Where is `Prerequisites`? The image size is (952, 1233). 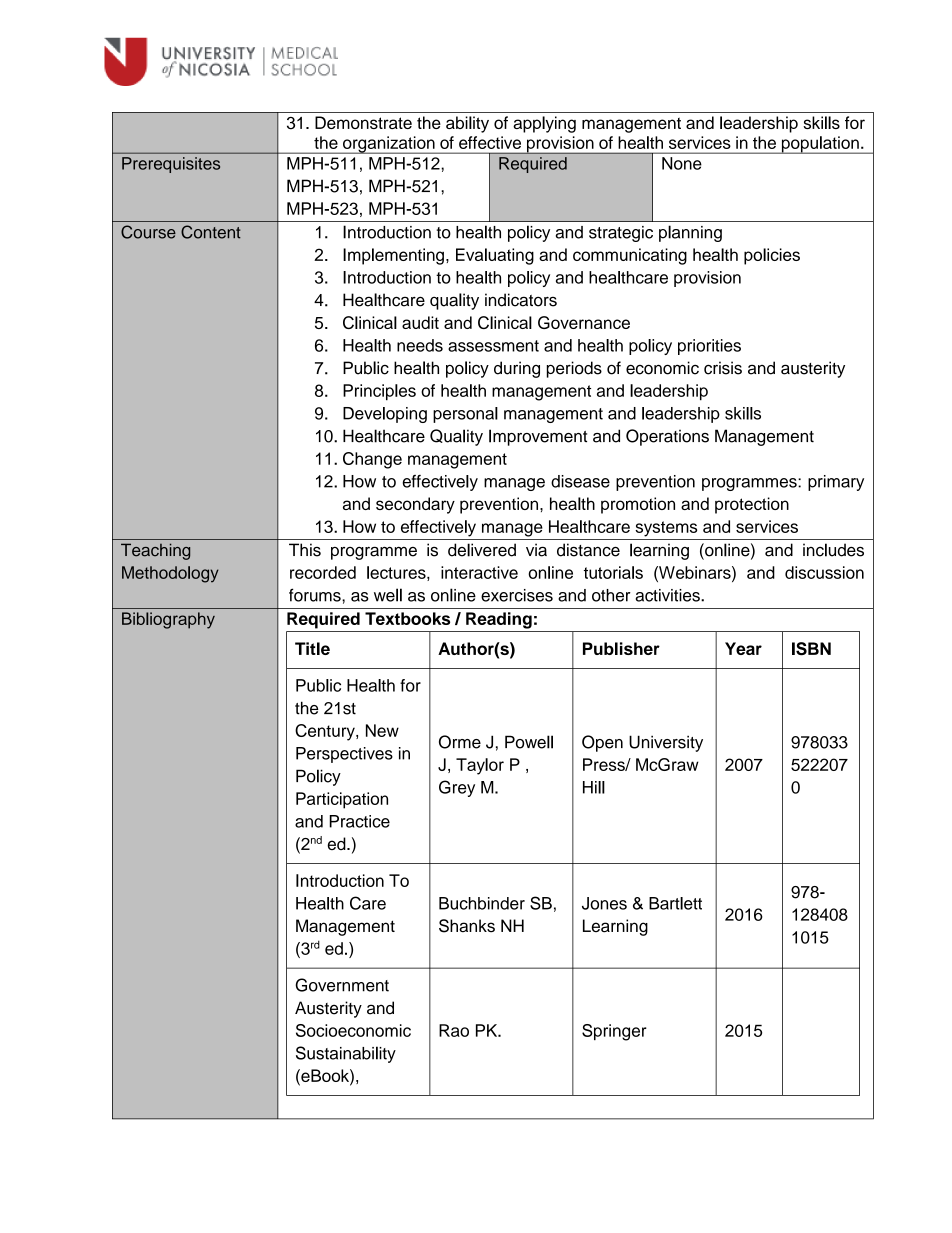
Prerequisites is located at coordinates (171, 165).
